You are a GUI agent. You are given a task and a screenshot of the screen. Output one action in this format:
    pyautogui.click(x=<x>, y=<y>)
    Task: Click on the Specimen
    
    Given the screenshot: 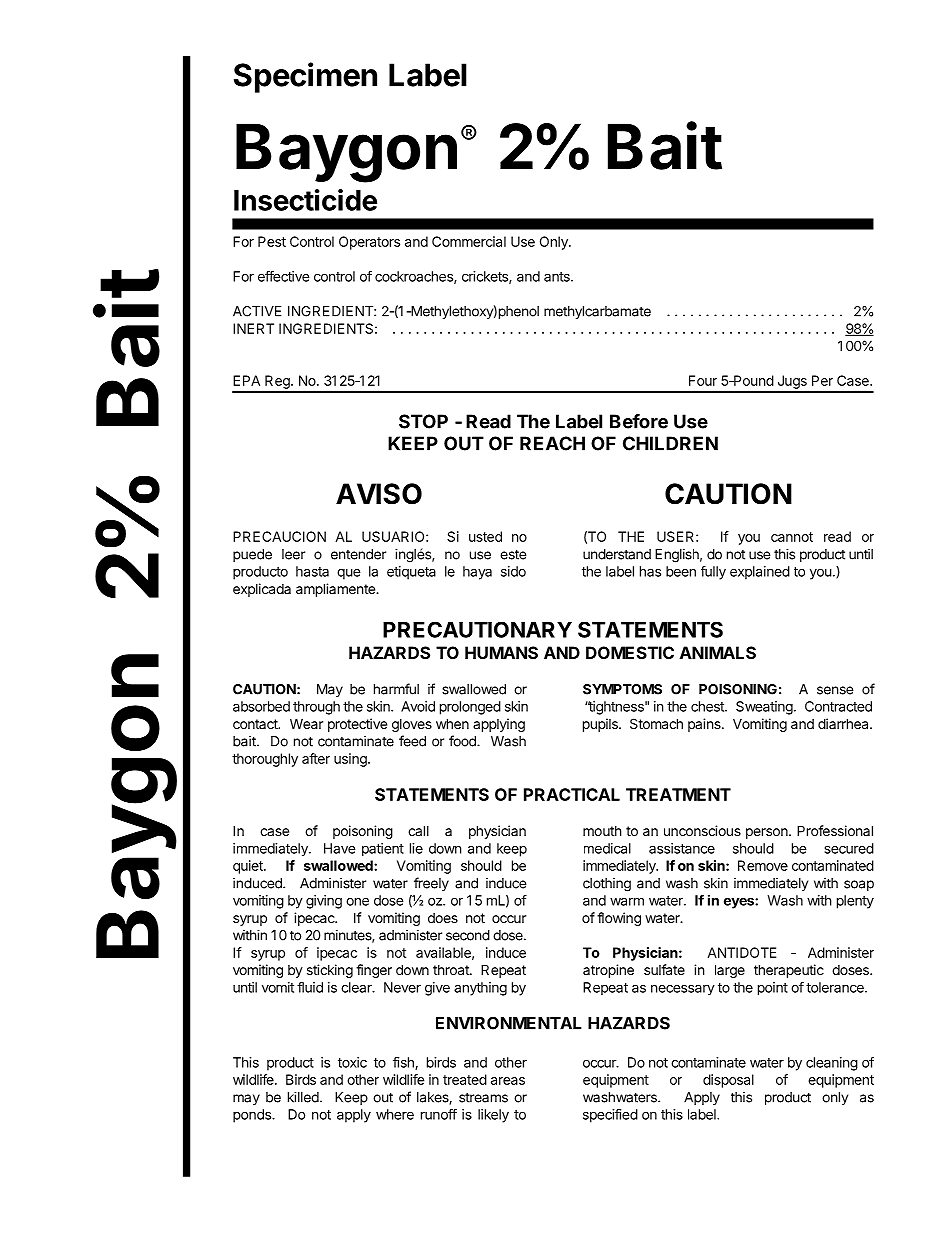 What is the action you would take?
    pyautogui.click(x=305, y=77)
